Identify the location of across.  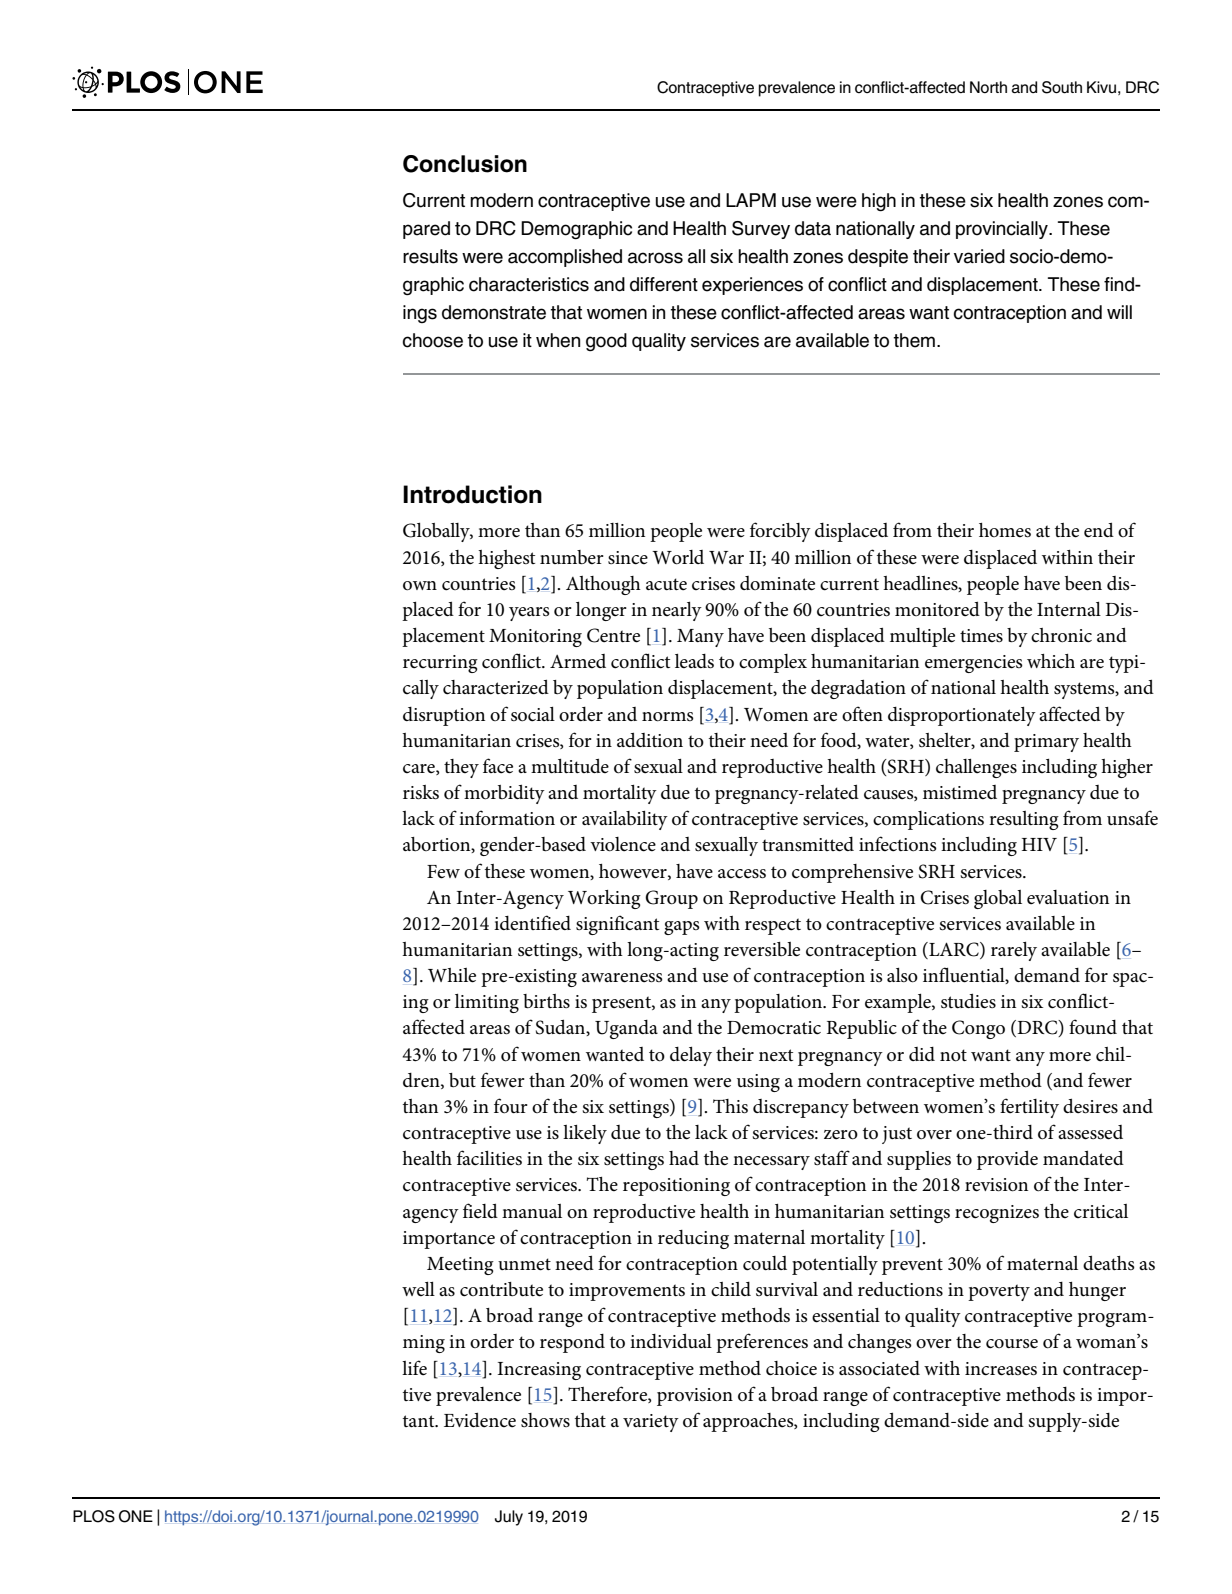
(655, 258).
